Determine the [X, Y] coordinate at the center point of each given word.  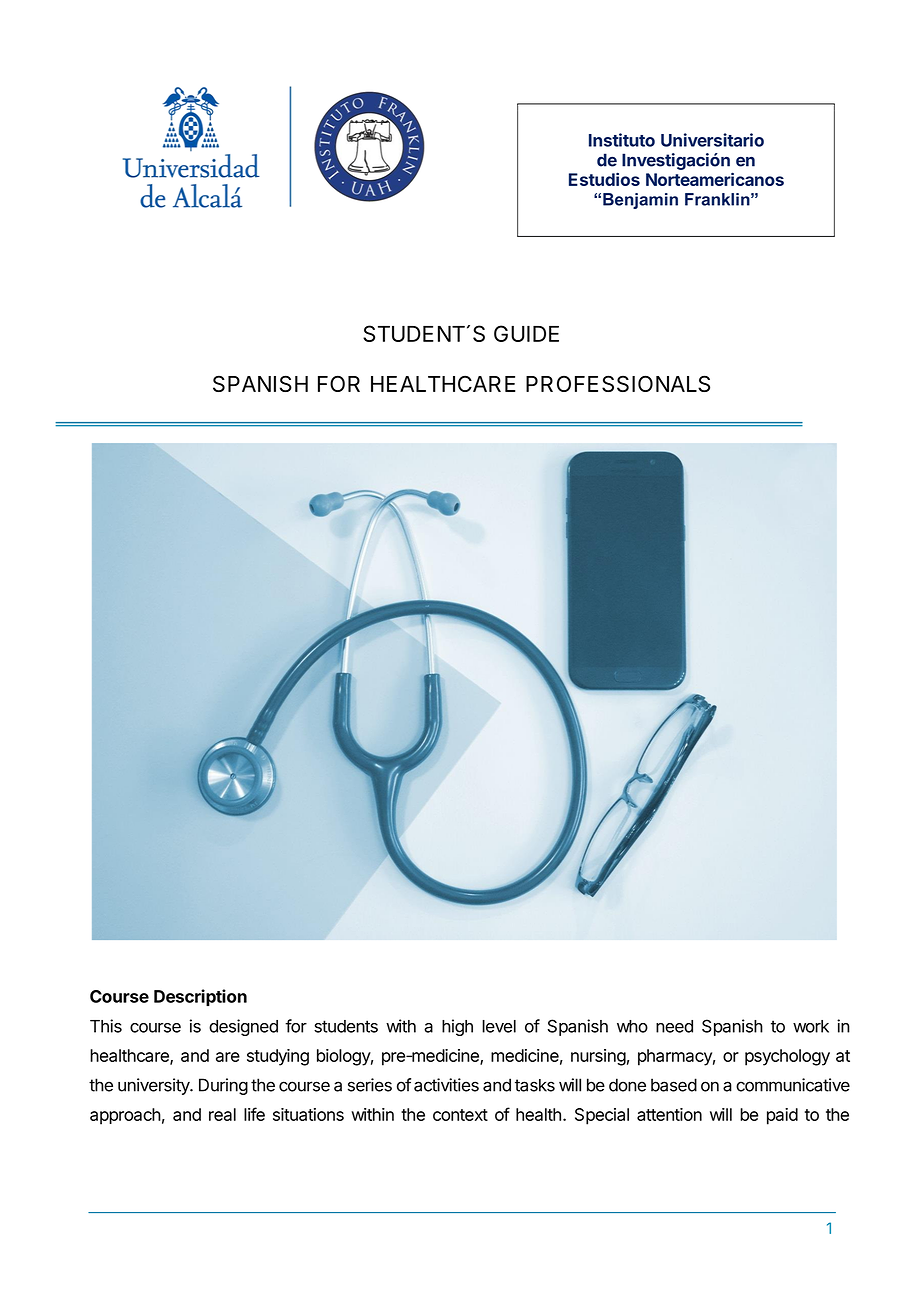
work [811, 1026]
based [674, 1085]
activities [446, 1085]
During [223, 1086]
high [457, 1027]
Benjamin [640, 201]
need [674, 1026]
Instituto [622, 140]
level [499, 1026]
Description [200, 997]
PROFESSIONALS [618, 383]
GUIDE [526, 333]
